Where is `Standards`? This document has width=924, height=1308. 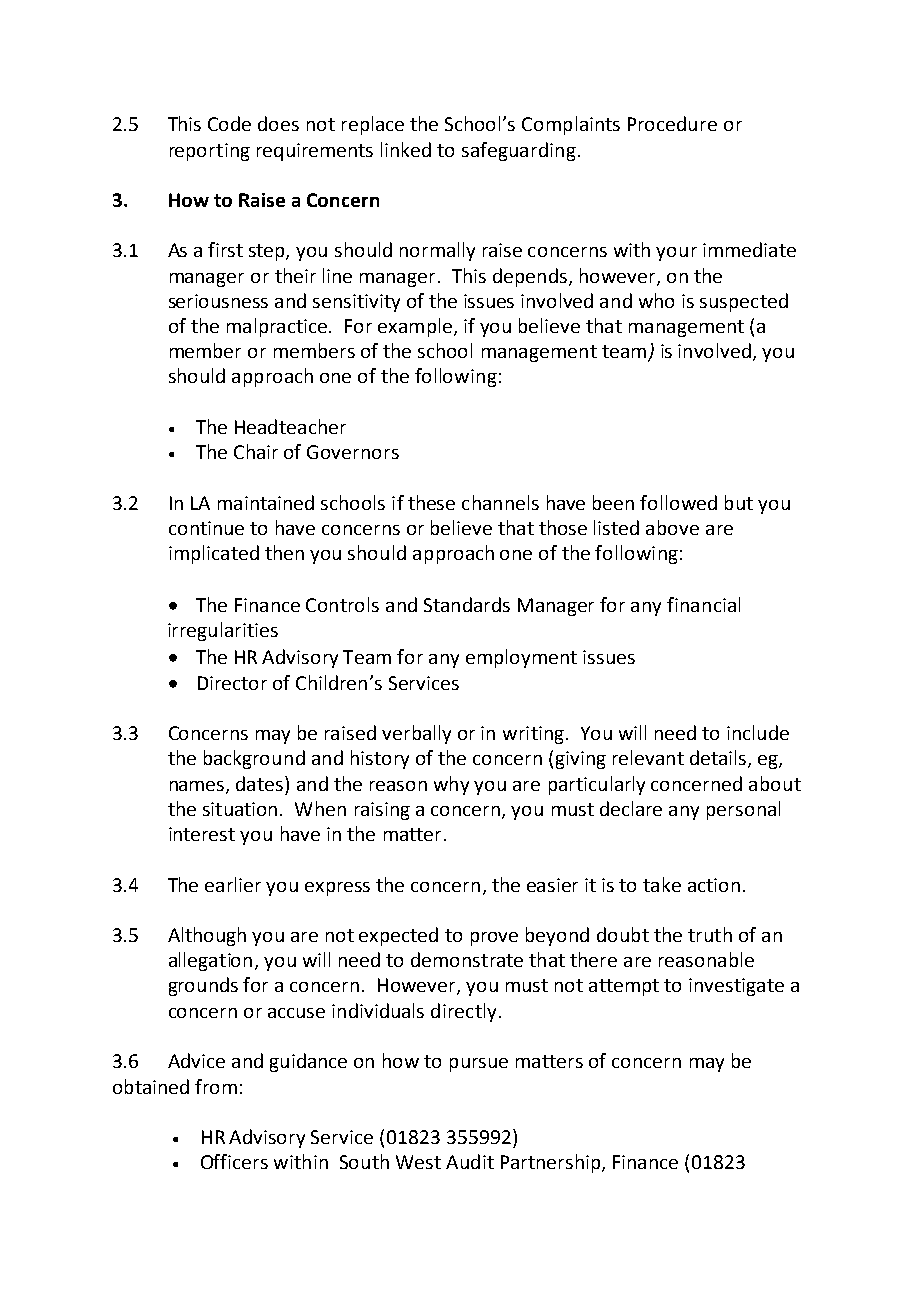
Standards is located at coordinates (467, 604).
